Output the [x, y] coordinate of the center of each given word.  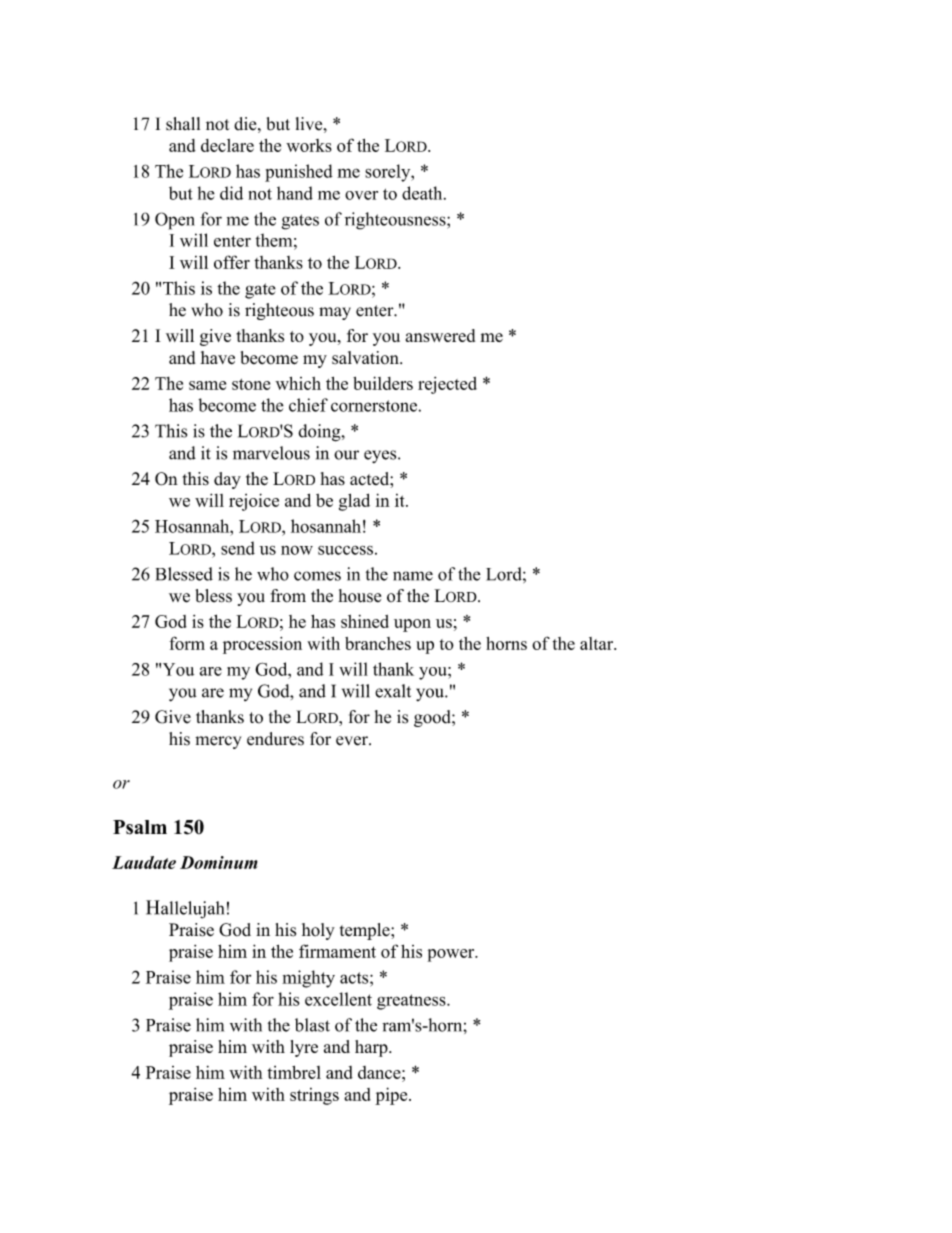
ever [353, 741]
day [227, 480]
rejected [447, 385]
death [423, 193]
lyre [304, 1048]
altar [598, 643]
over [361, 195]
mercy [218, 742]
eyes [381, 456]
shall [183, 124]
